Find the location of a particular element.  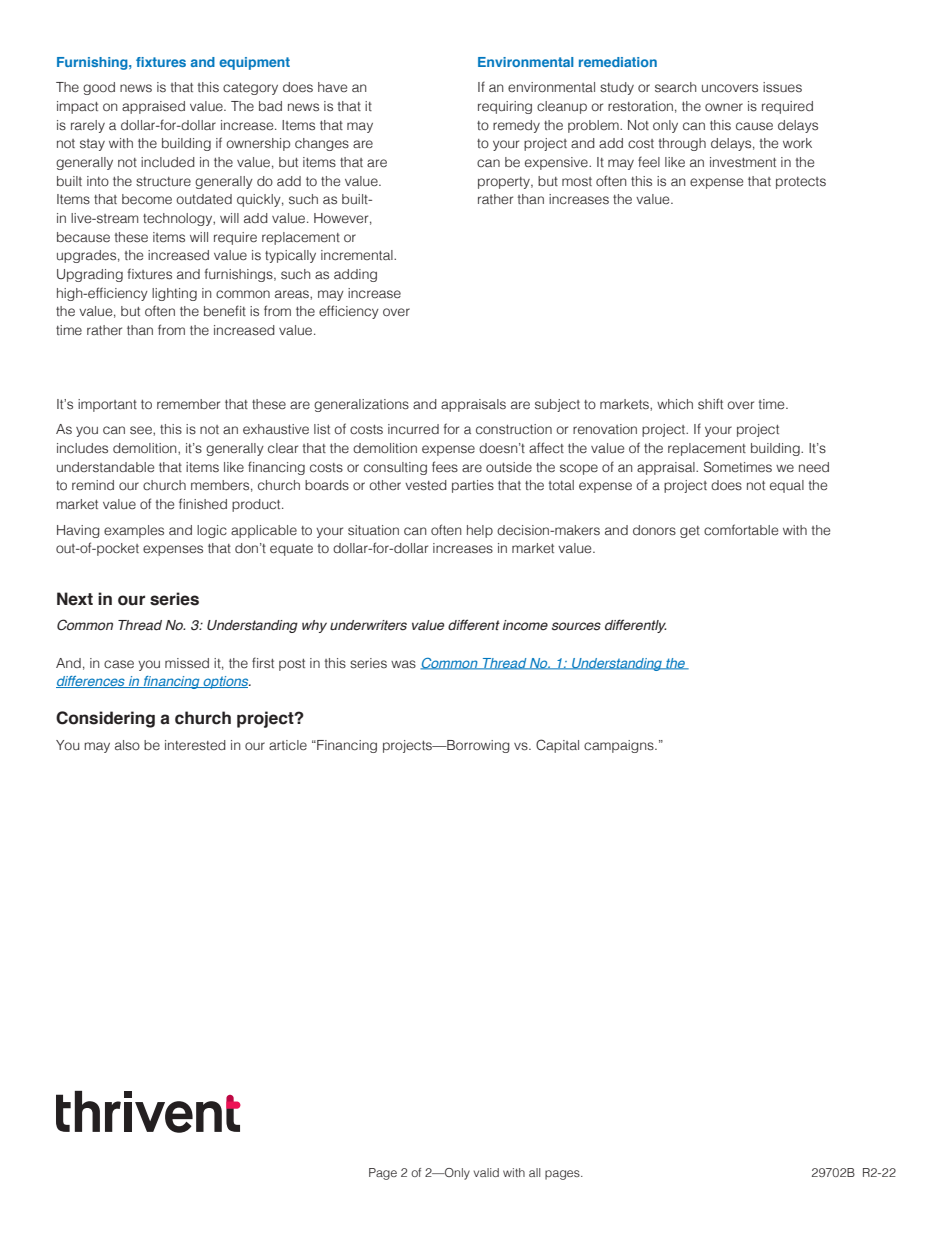

shift is located at coordinates (710, 403).
